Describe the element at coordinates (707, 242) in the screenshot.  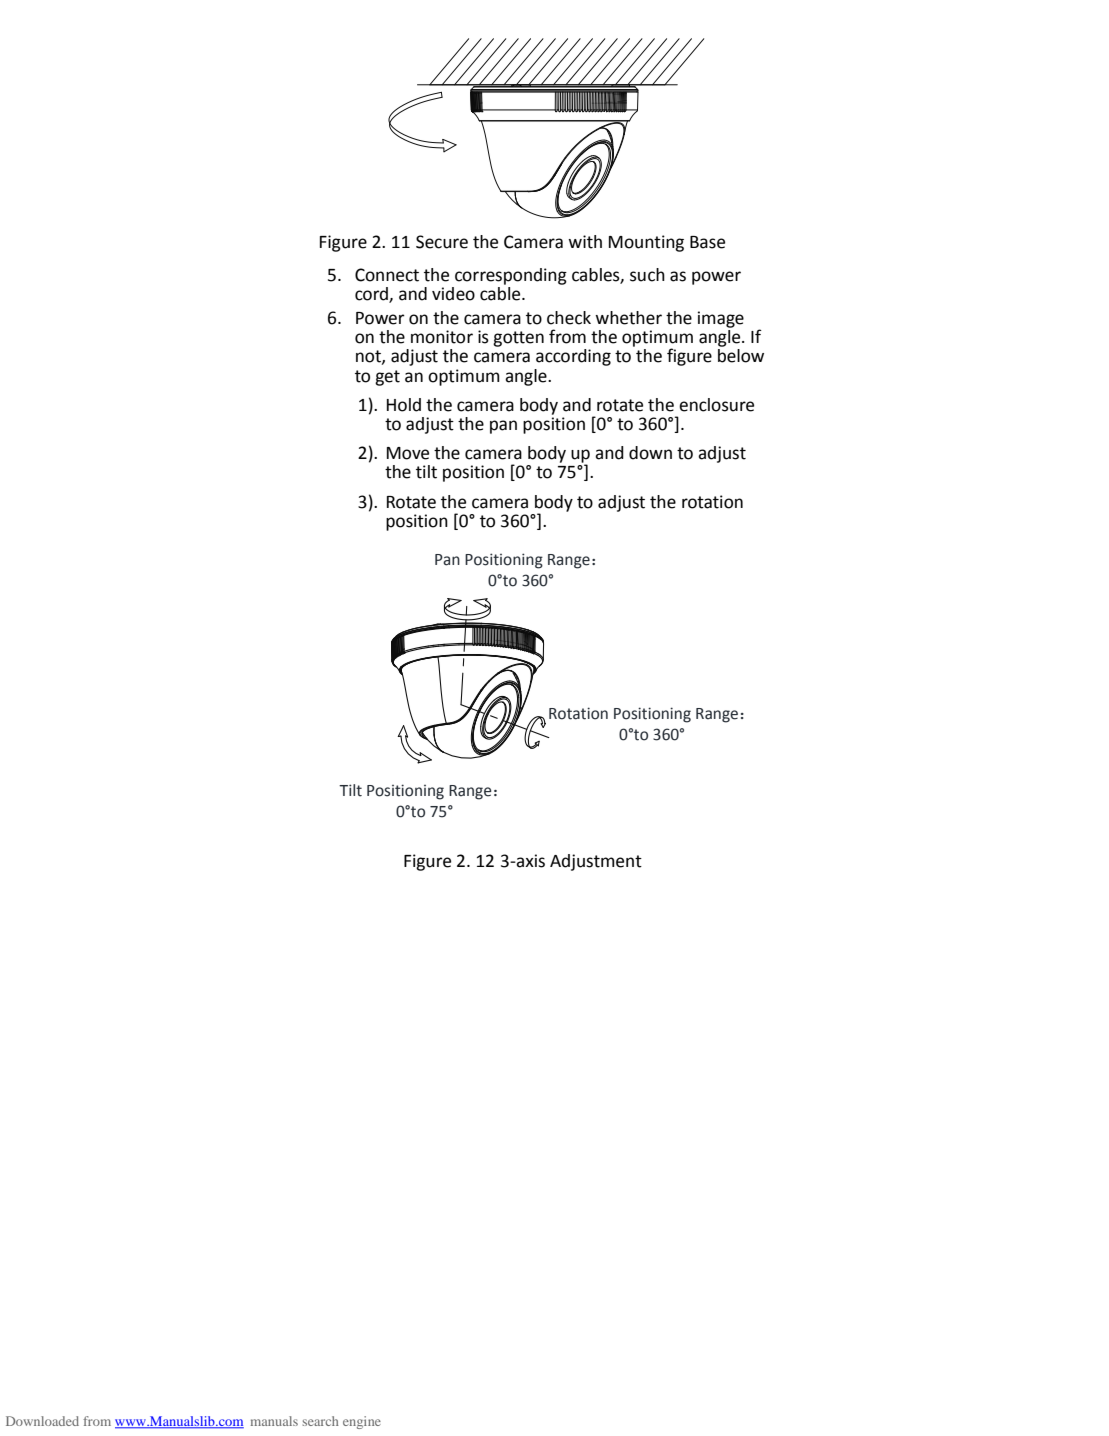
I see `Base` at that location.
